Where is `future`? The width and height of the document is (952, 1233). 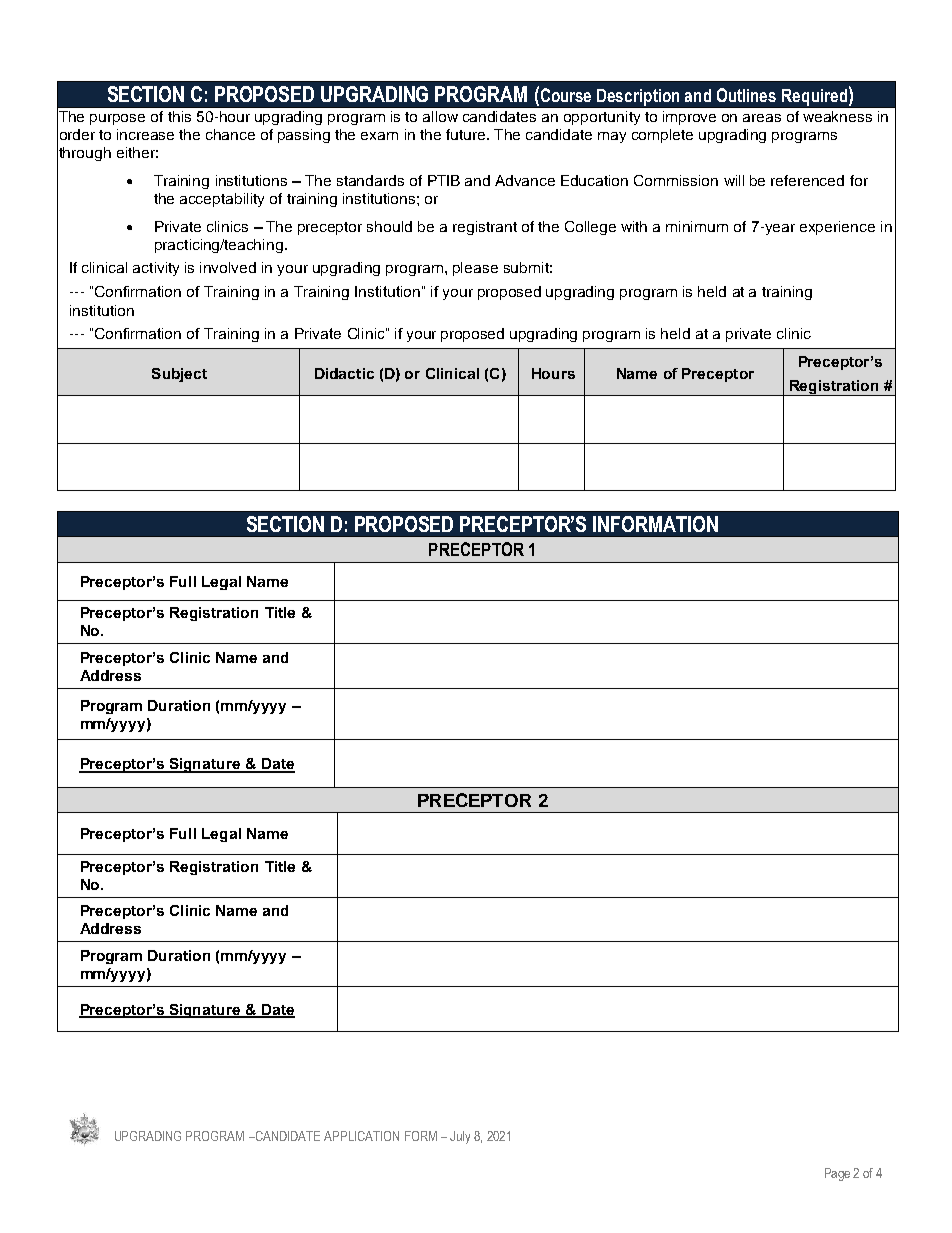
future is located at coordinates (467, 134).
